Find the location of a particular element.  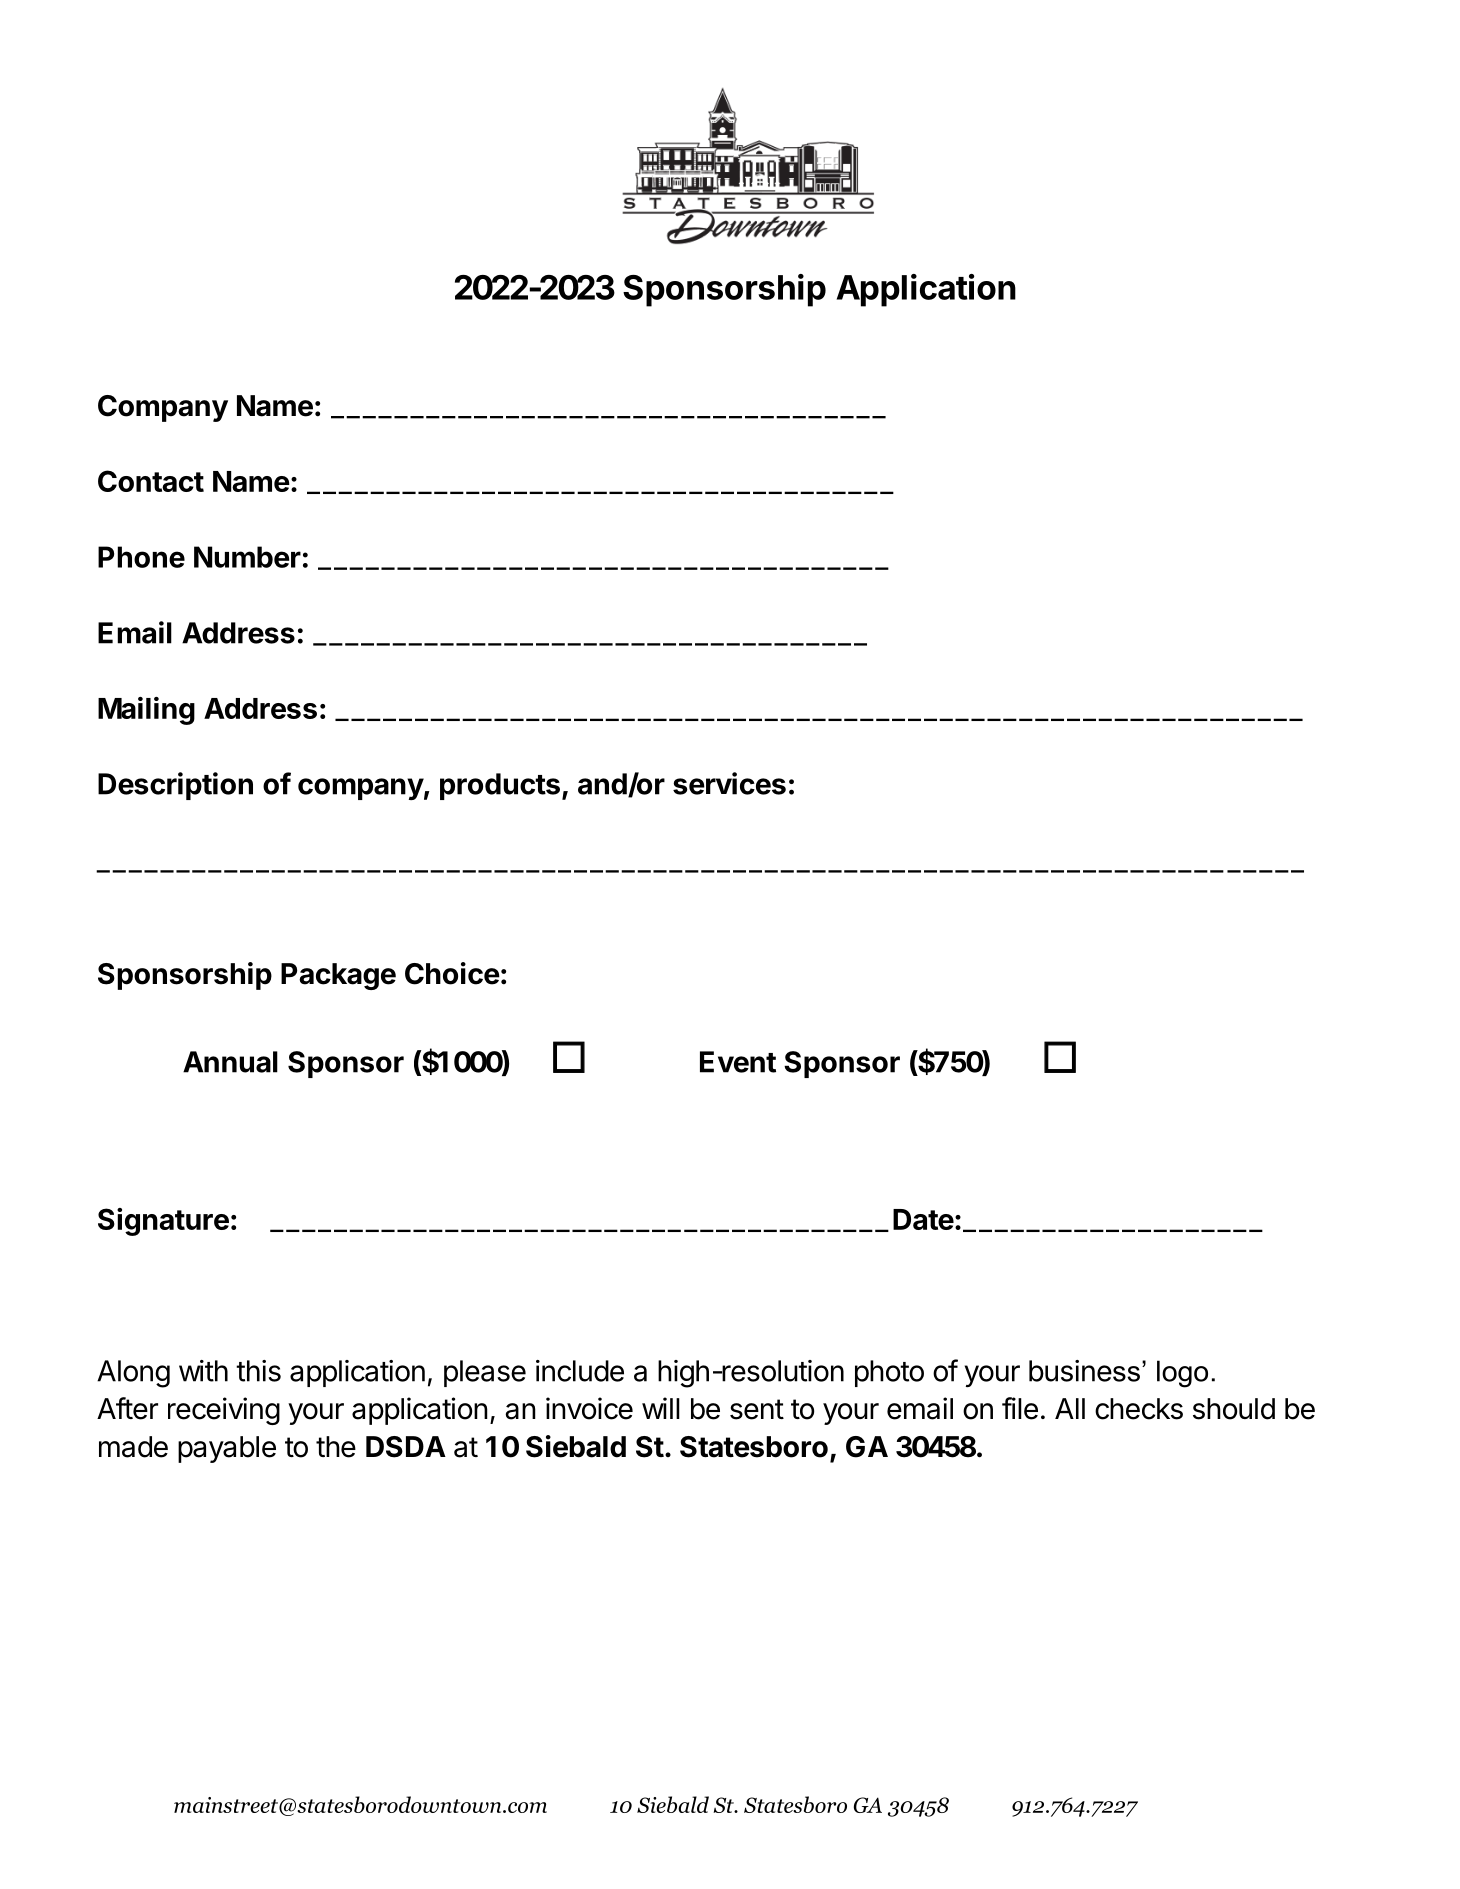

Number is located at coordinates (247, 557).
